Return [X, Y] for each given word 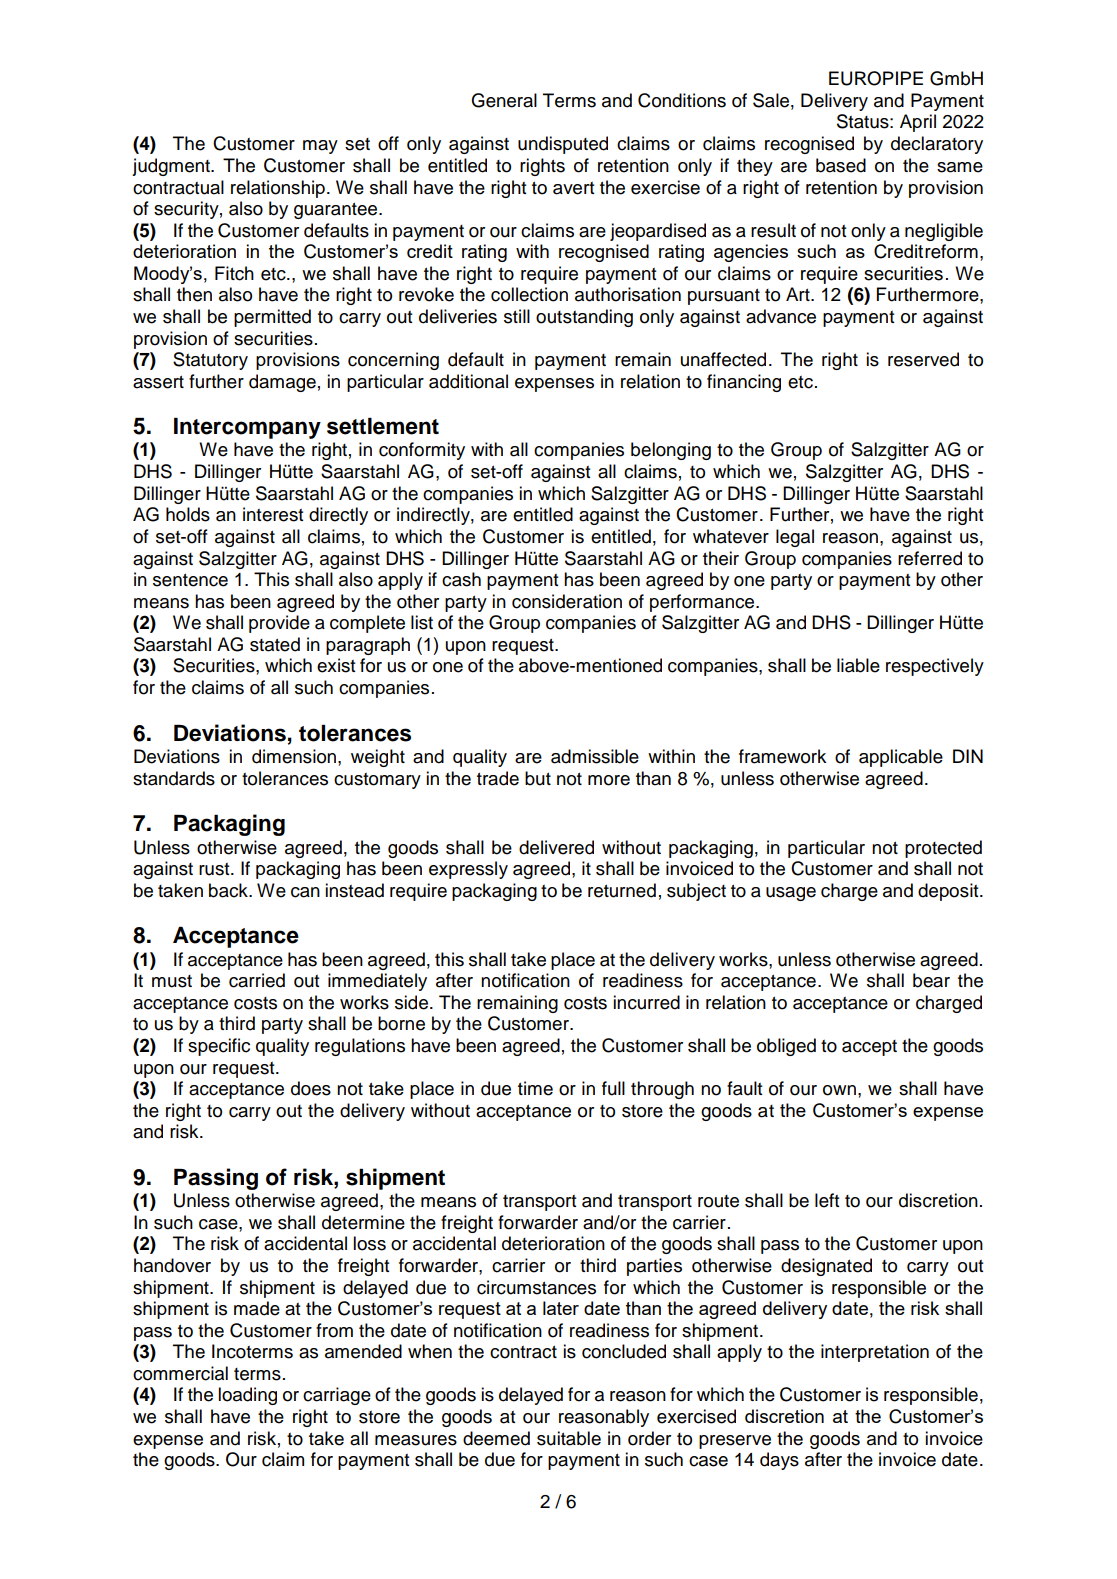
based [841, 165]
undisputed [563, 145]
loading [247, 1396]
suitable [569, 1438]
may [320, 147]
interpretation [875, 1353]
